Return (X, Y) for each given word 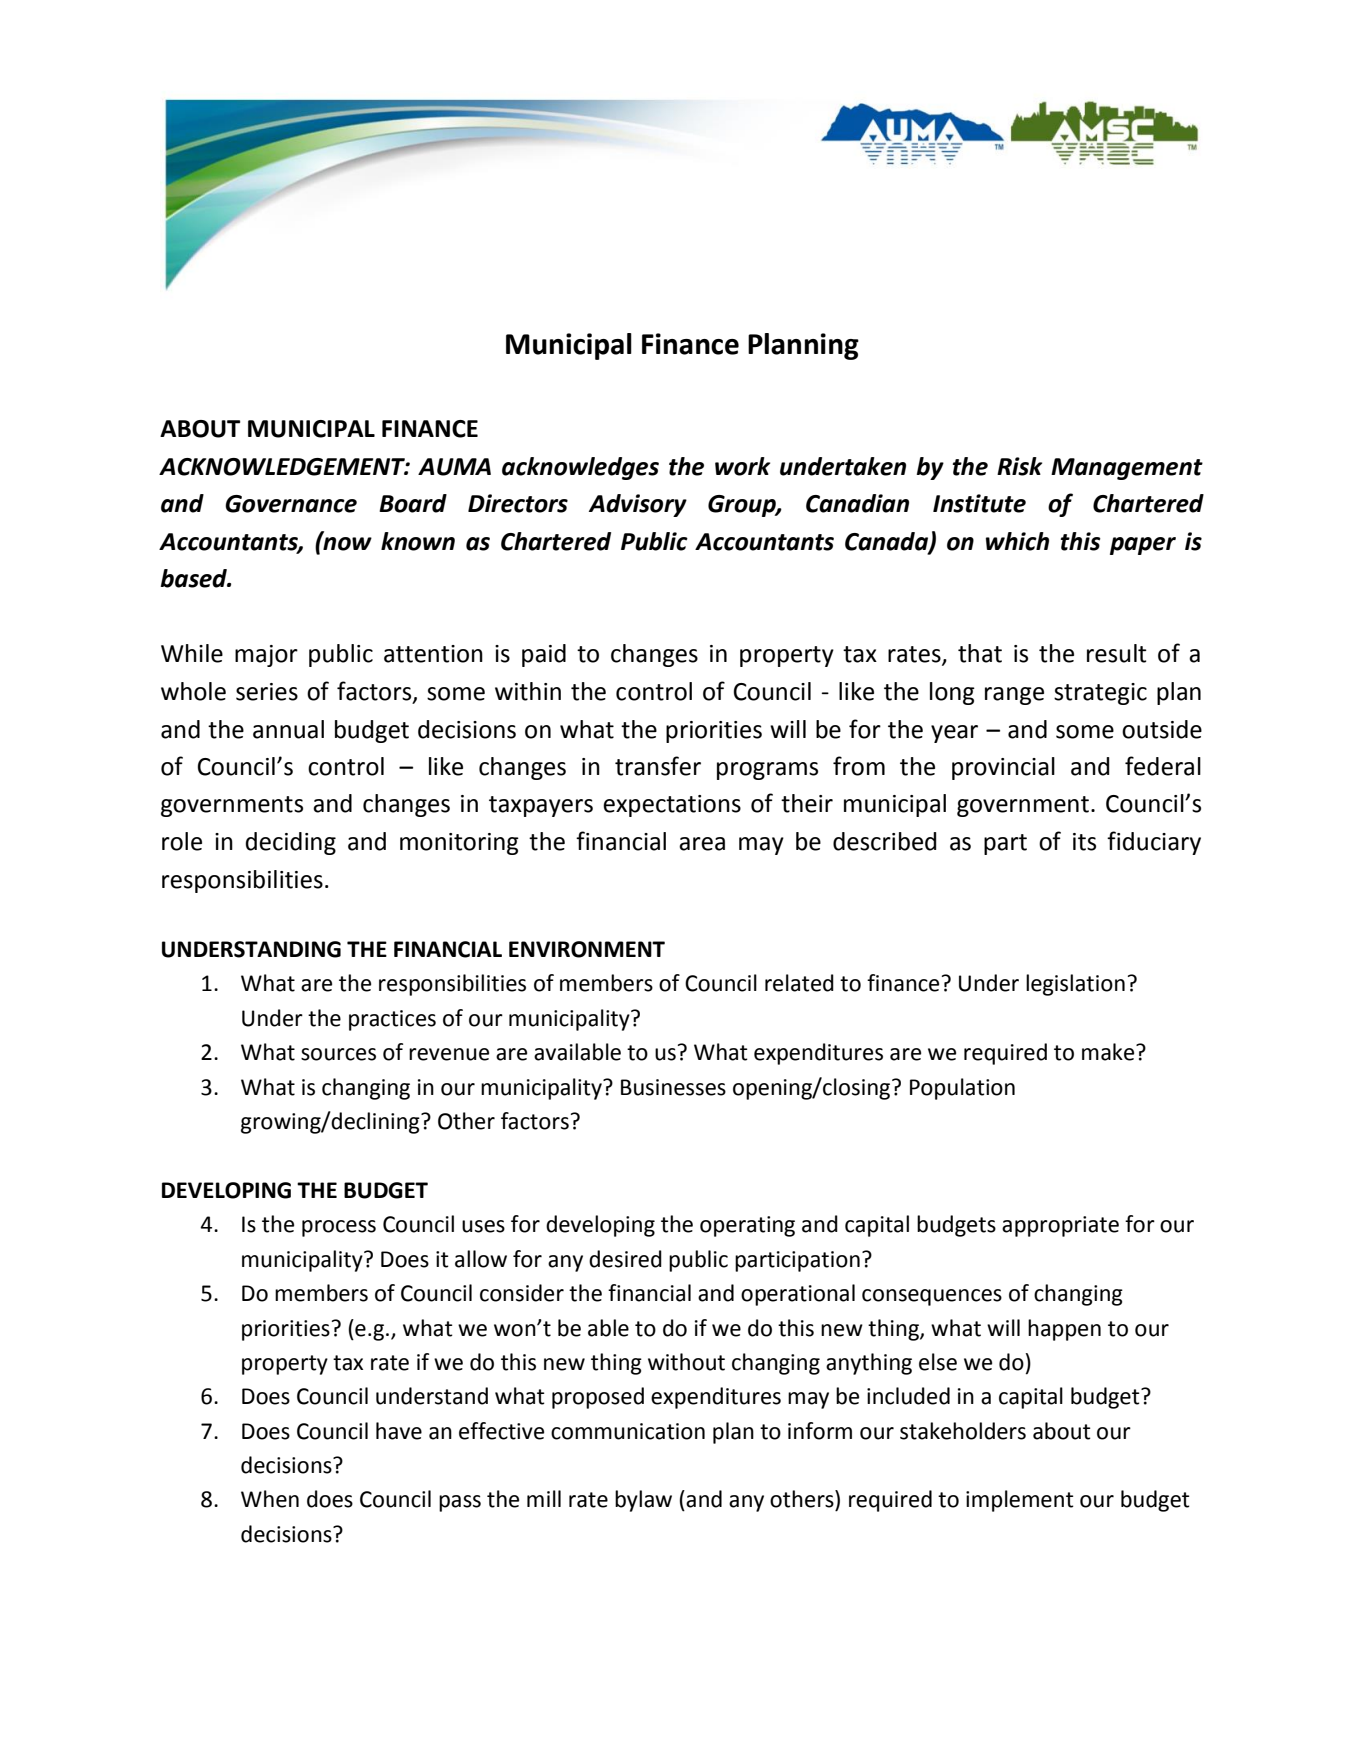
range (1014, 696)
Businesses (673, 1087)
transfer (658, 766)
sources (338, 1054)
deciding (291, 843)
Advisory (638, 505)
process (339, 1228)
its (1084, 842)
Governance (291, 504)
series (267, 692)
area (702, 844)
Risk (1019, 466)
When (270, 1499)
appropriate (1060, 1226)
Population (962, 1089)
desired (625, 1259)
